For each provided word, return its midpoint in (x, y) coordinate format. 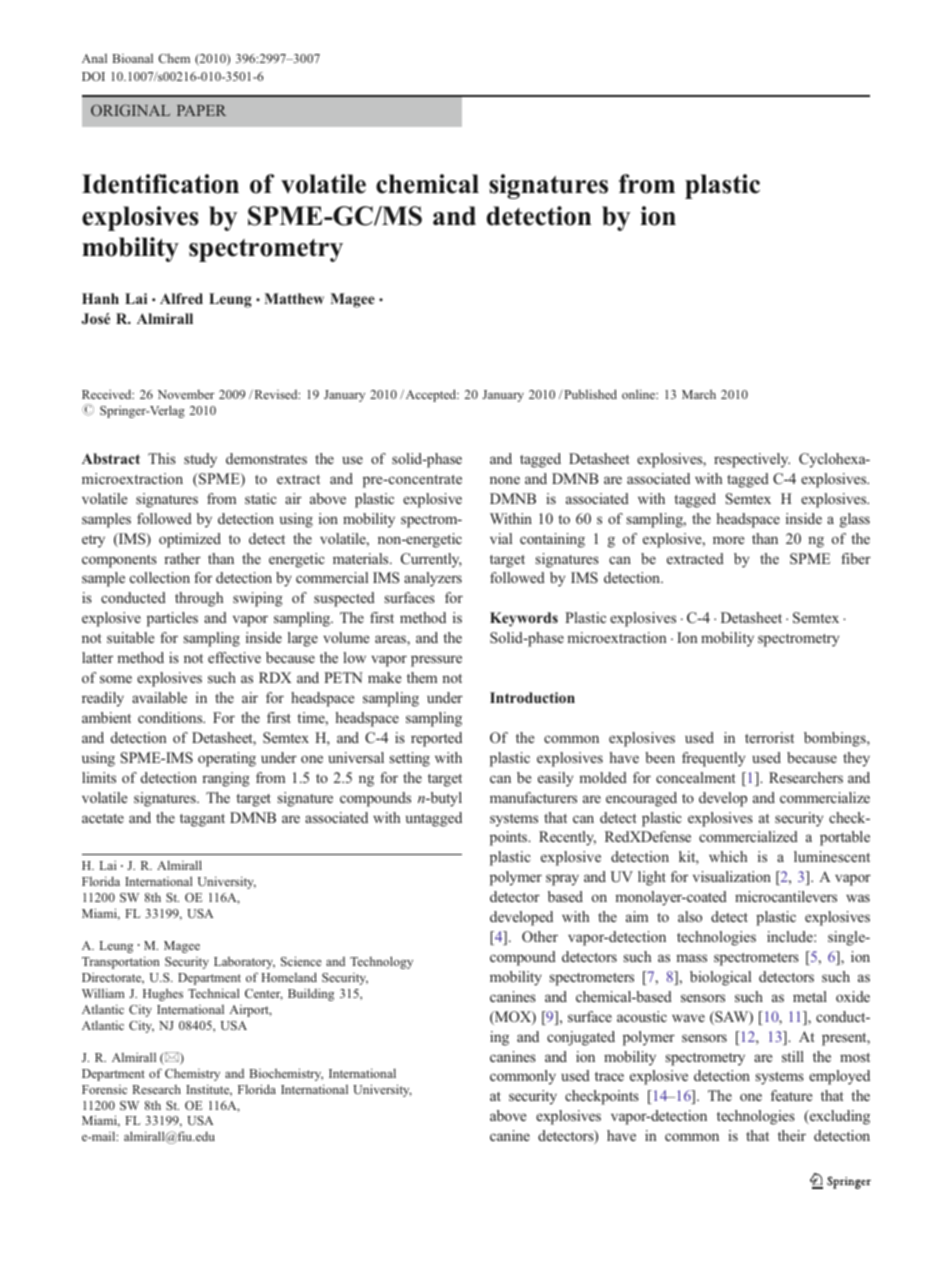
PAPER (201, 110)
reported (436, 739)
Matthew (294, 298)
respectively (752, 460)
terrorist (769, 737)
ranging (226, 779)
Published (589, 394)
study (200, 460)
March (699, 394)
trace (609, 1076)
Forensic (104, 1089)
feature (791, 1095)
